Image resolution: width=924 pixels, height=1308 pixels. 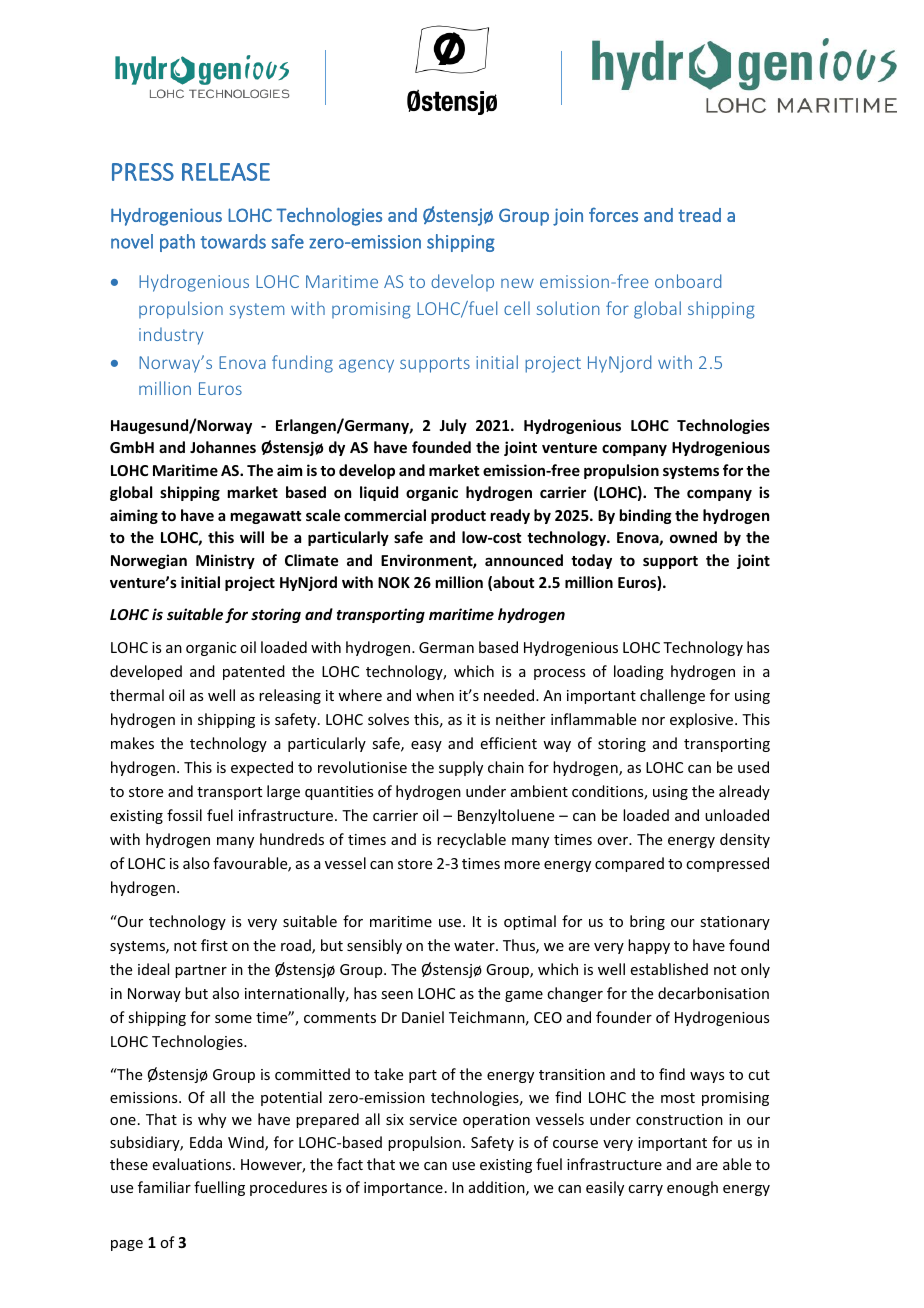 What do you see at coordinates (164, 1187) in the screenshot?
I see `familiar` at bounding box center [164, 1187].
